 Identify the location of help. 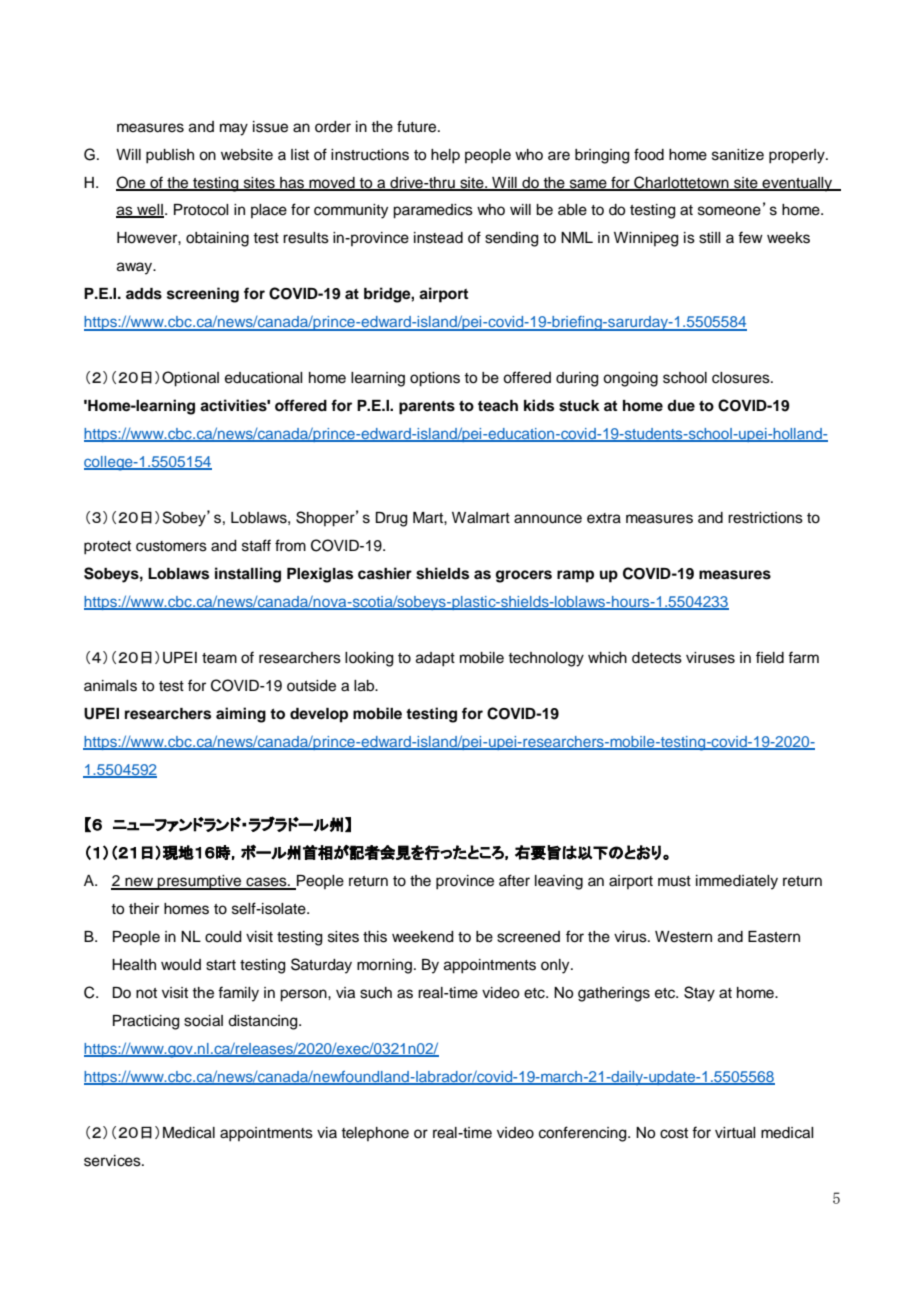
(445, 156).
